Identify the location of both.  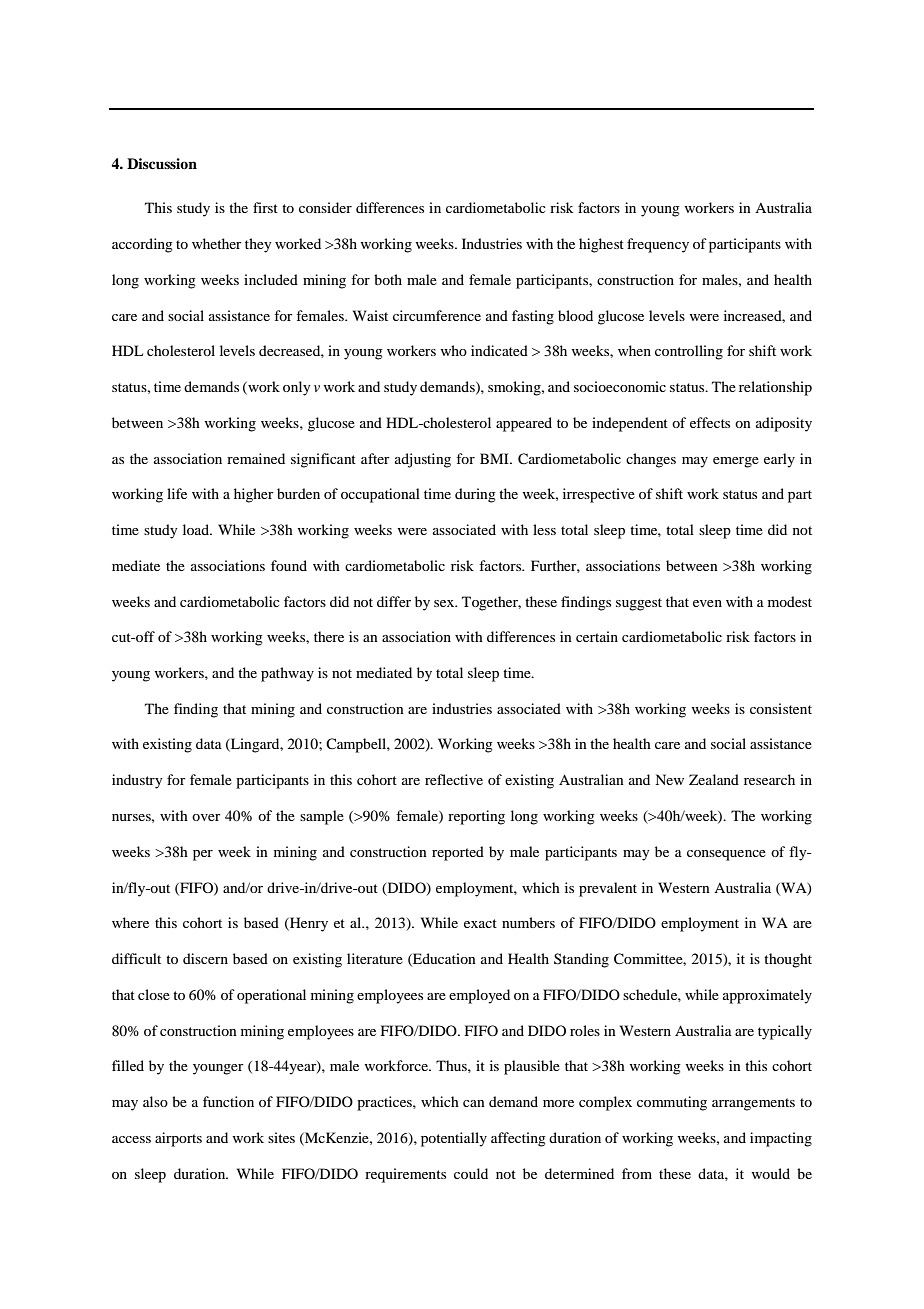
(388, 279).
